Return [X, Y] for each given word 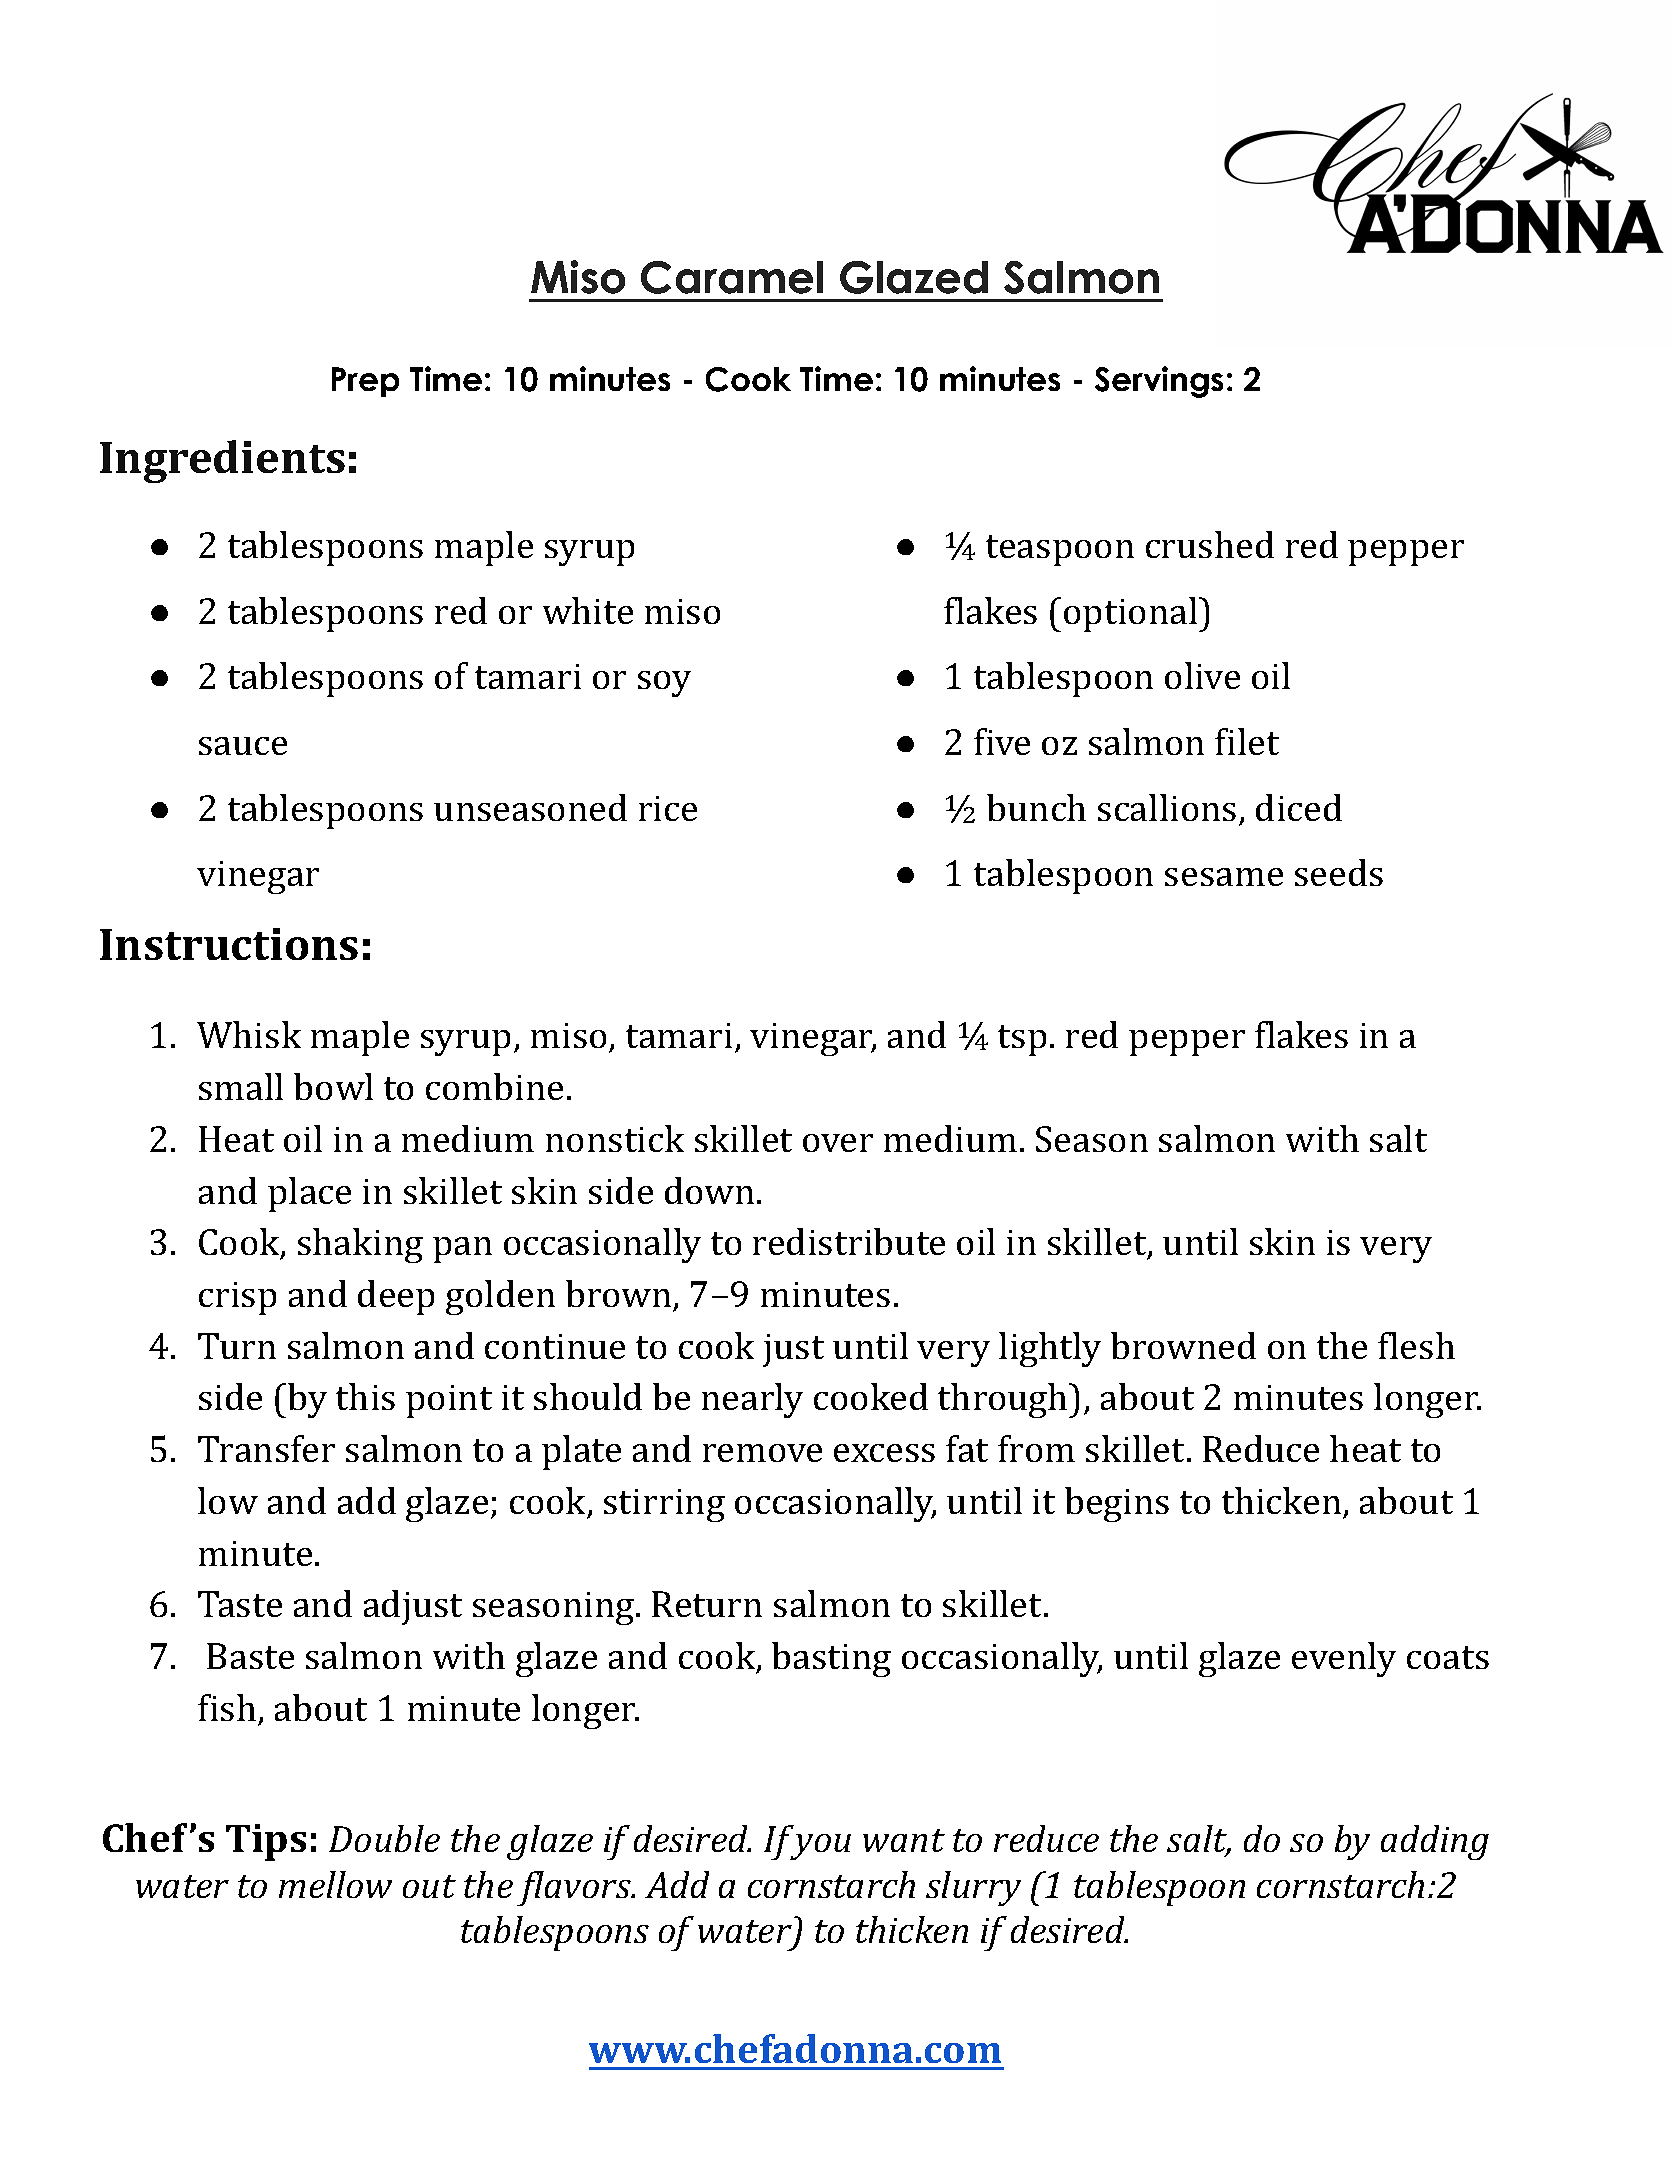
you [820, 1847]
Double [384, 1838]
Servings [1159, 382]
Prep [365, 382]
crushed [1210, 544]
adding [1435, 1842]
